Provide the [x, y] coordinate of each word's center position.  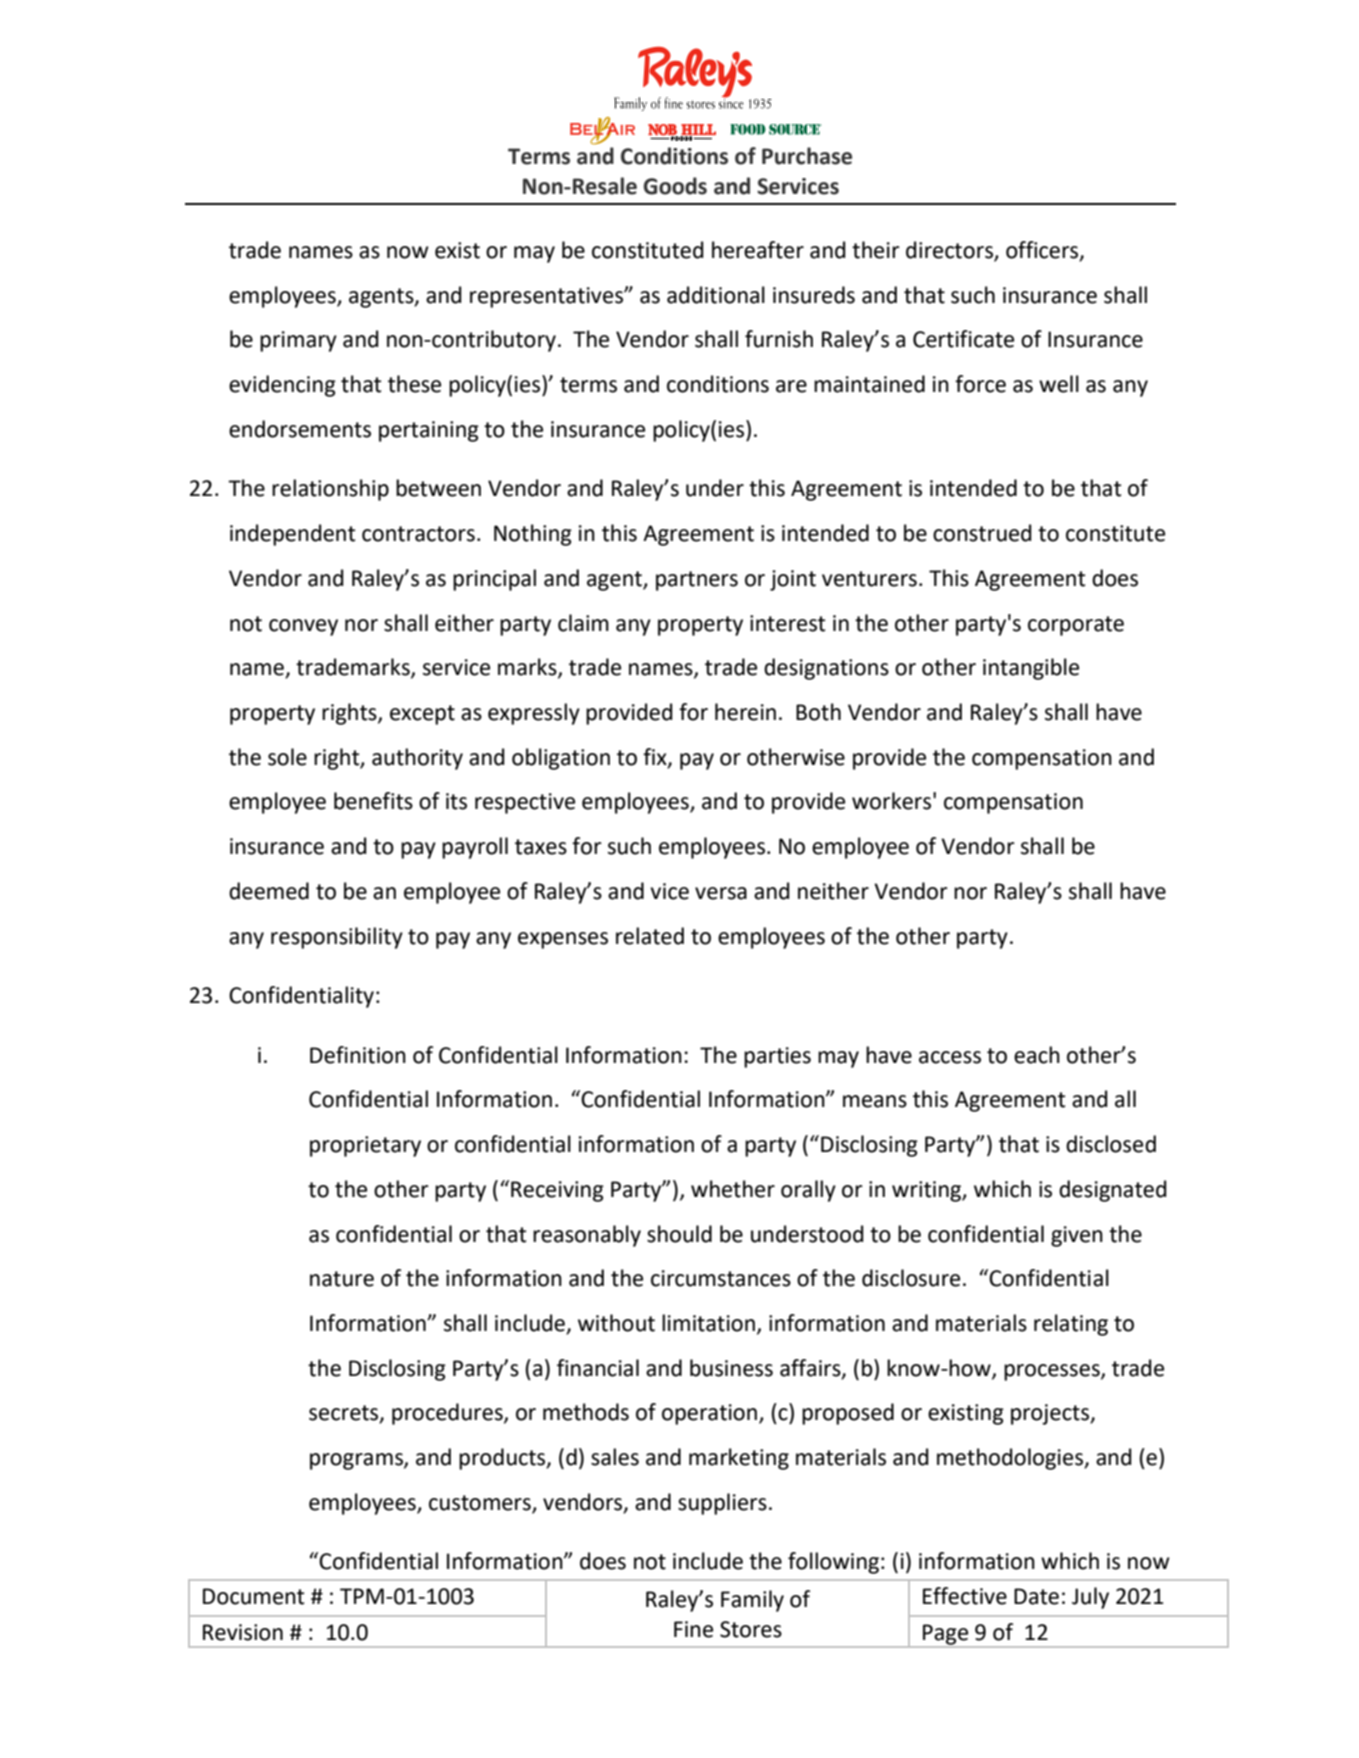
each [1037, 1055]
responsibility [337, 938]
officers [1043, 251]
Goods [675, 186]
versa [721, 893]
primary [298, 341]
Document [254, 1596]
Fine [693, 1629]
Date [1036, 1596]
